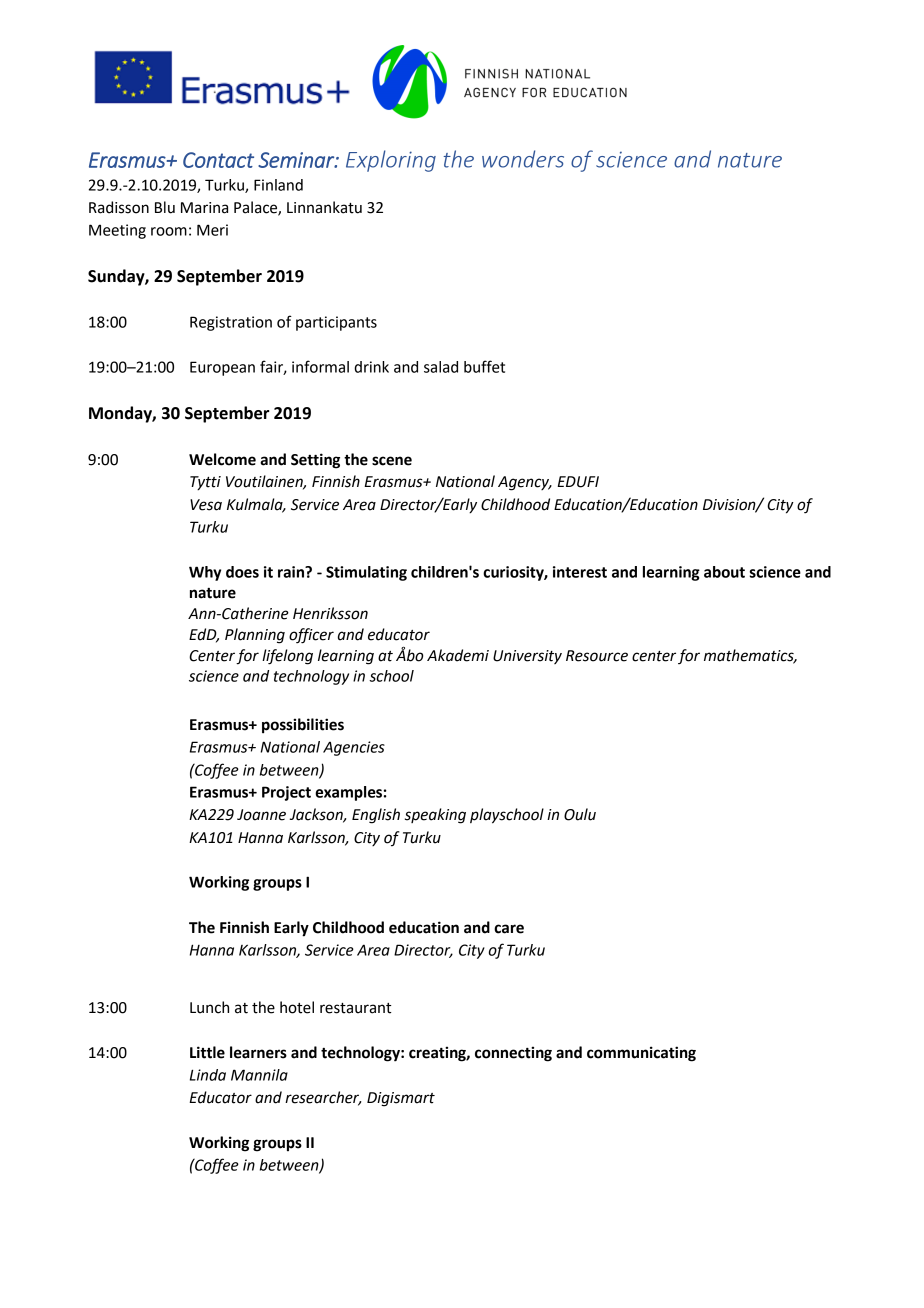  What do you see at coordinates (523, 159) in the image?
I see `wonders` at bounding box center [523, 159].
